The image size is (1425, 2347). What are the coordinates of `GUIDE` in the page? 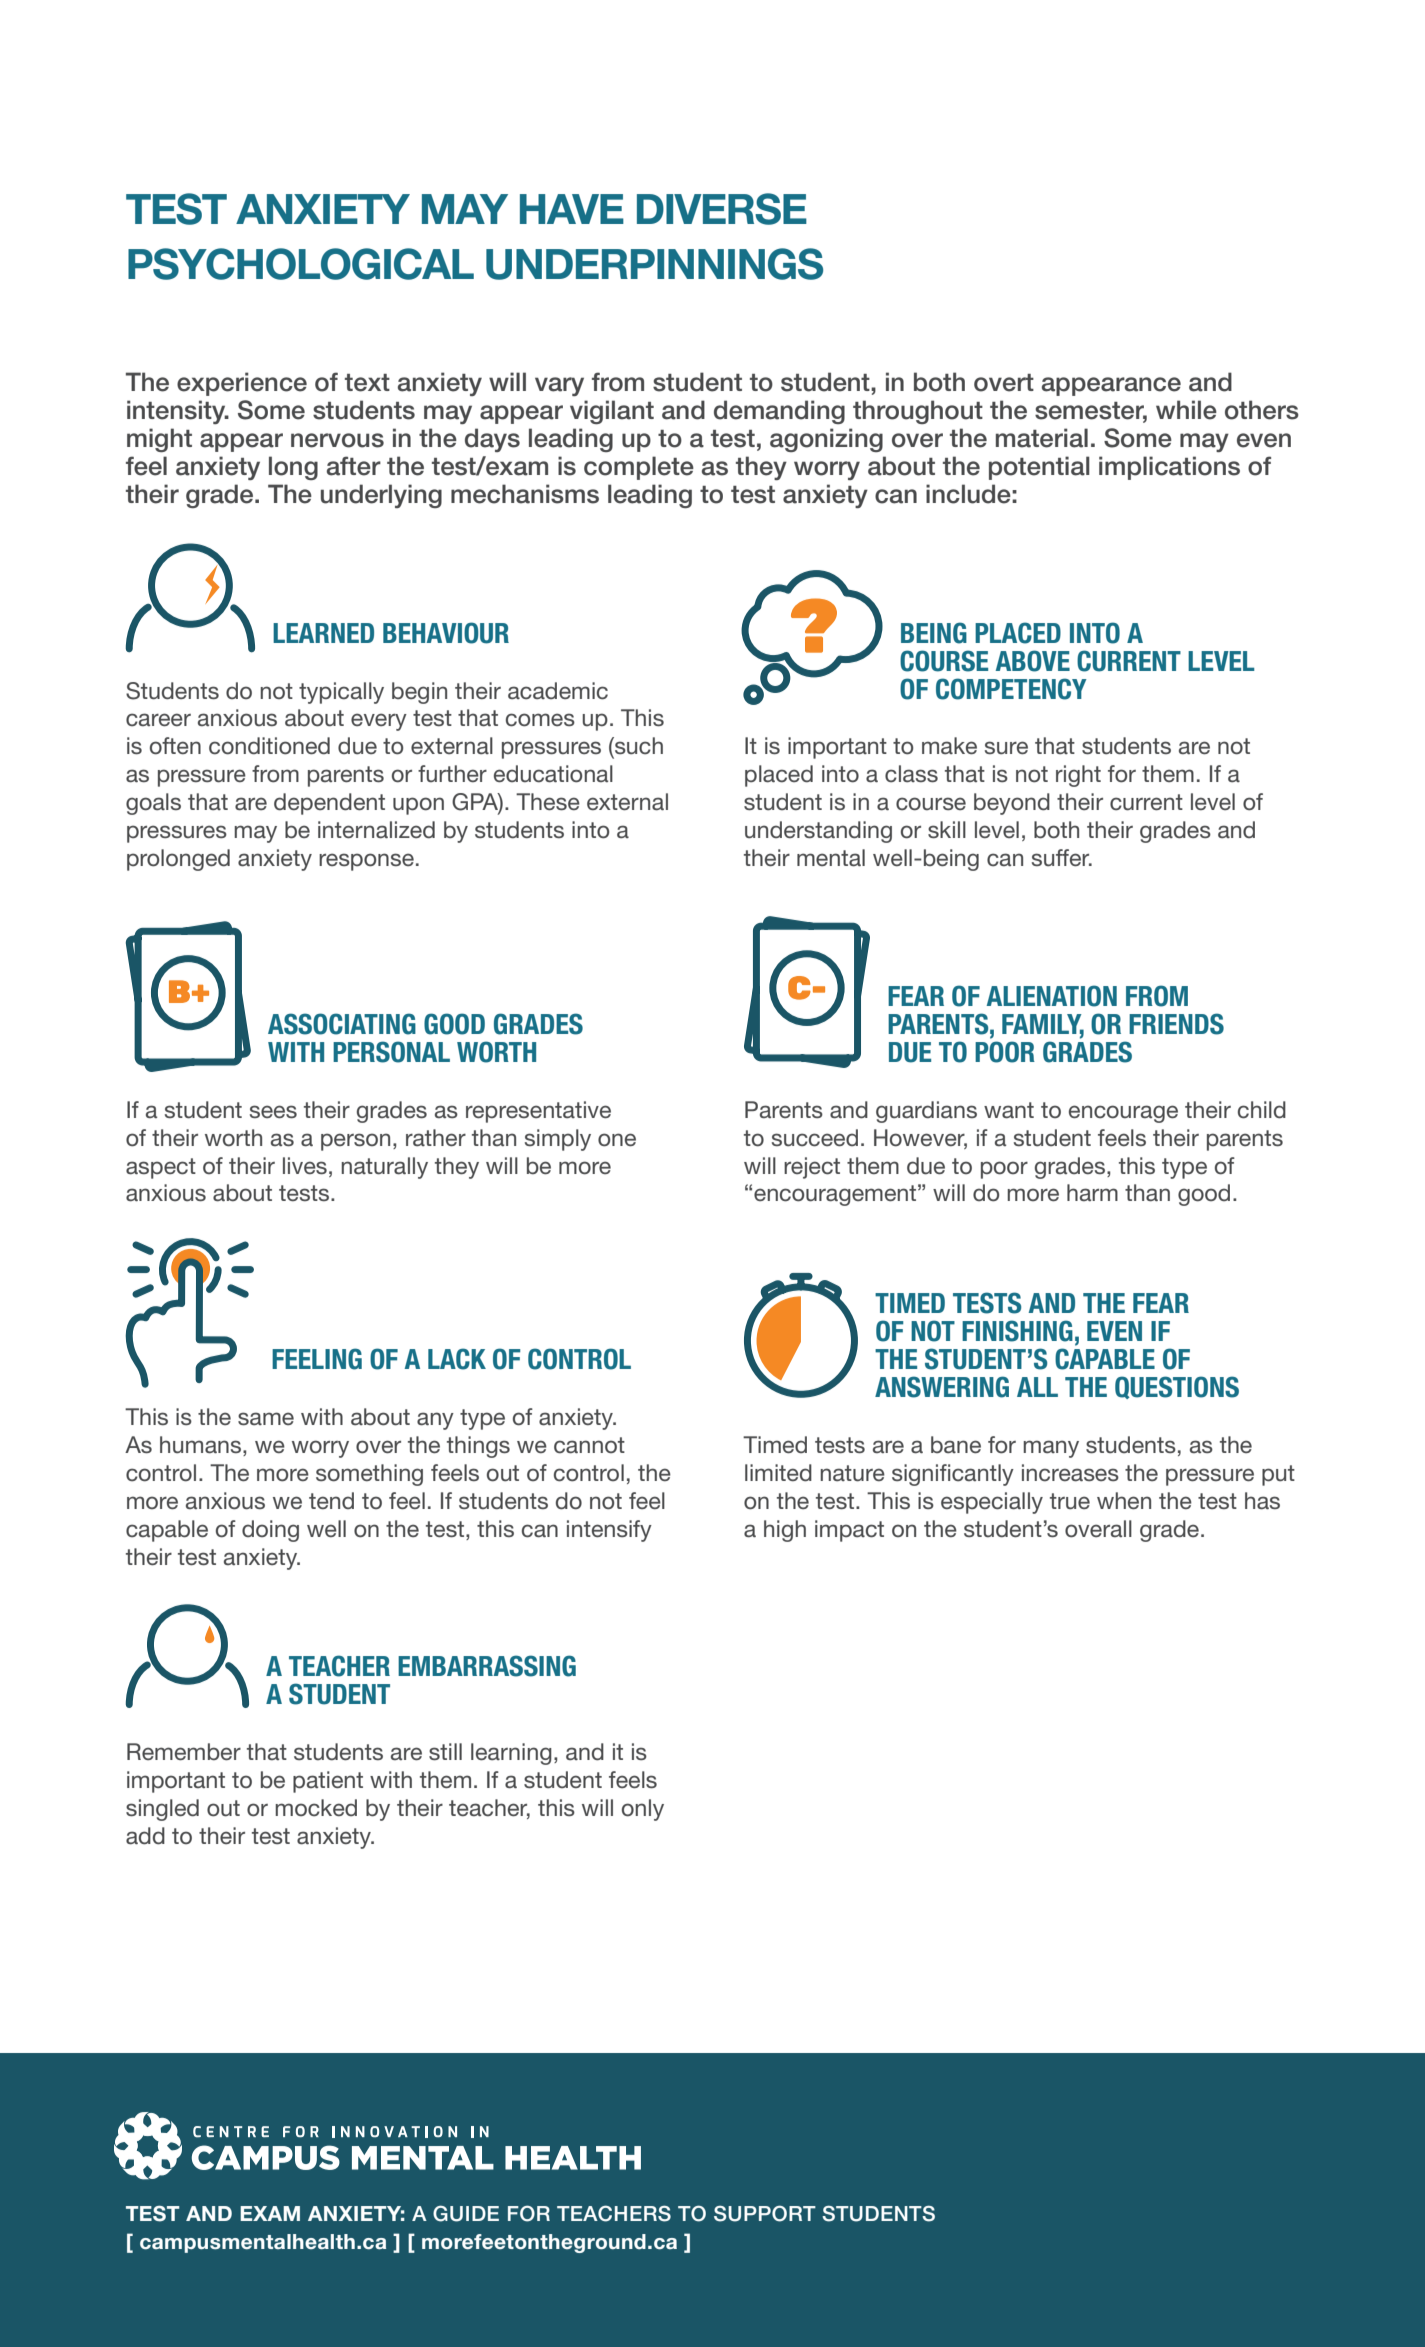 It's located at (466, 2213).
